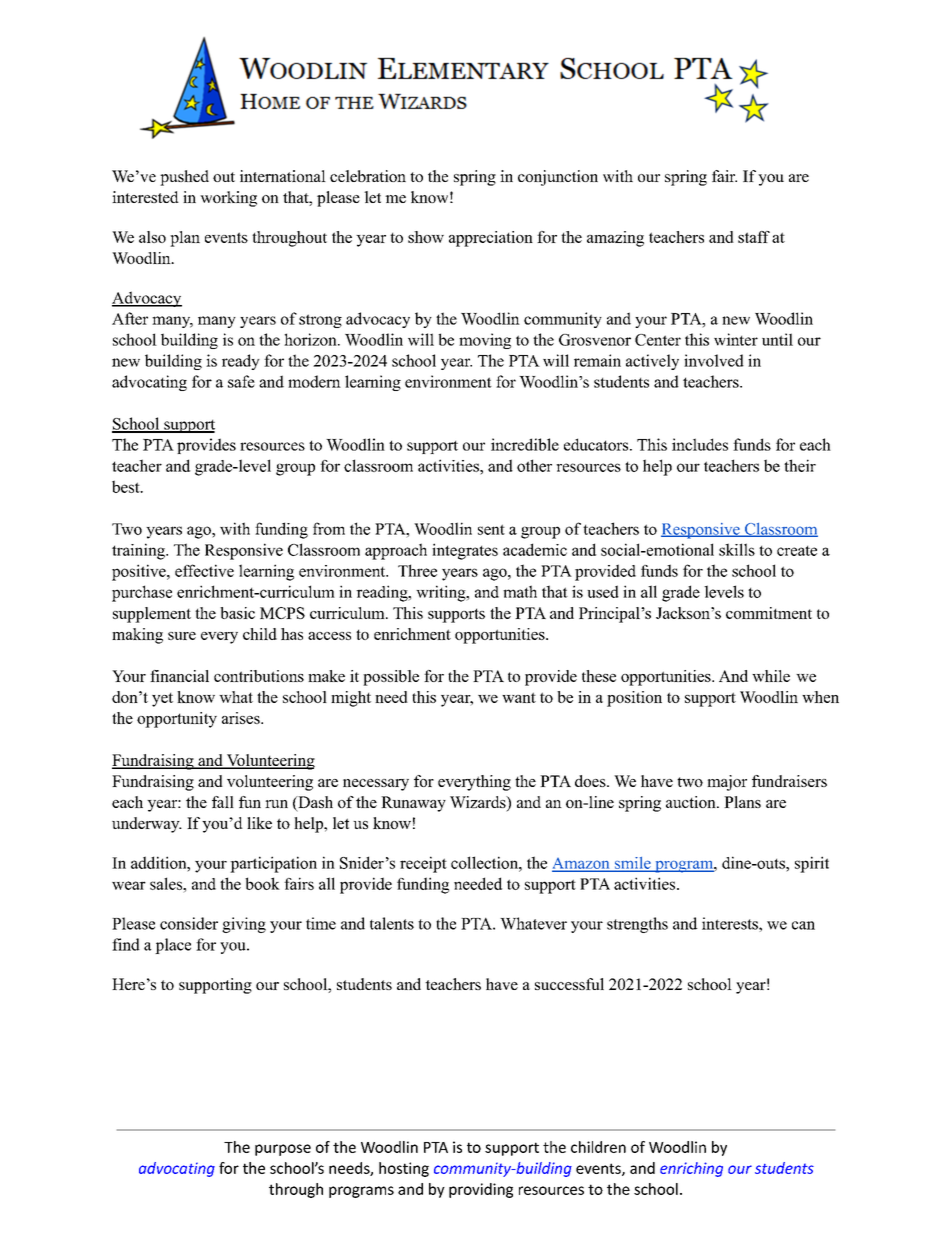 This image has height=1233, width=952. What do you see at coordinates (691, 1169) in the image?
I see `enriching` at bounding box center [691, 1169].
